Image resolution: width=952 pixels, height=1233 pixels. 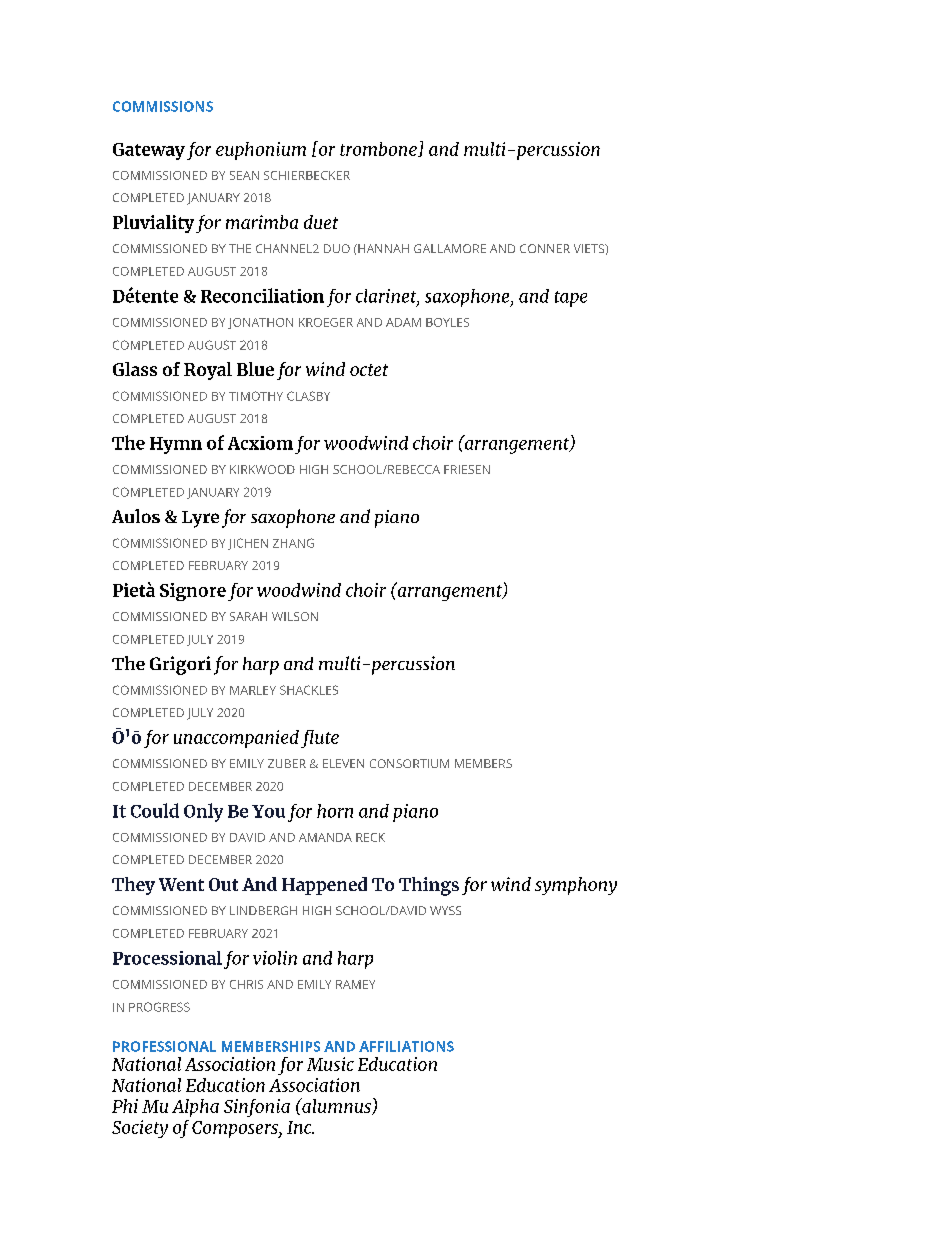 What do you see at coordinates (321, 222) in the screenshot?
I see `duet` at bounding box center [321, 222].
